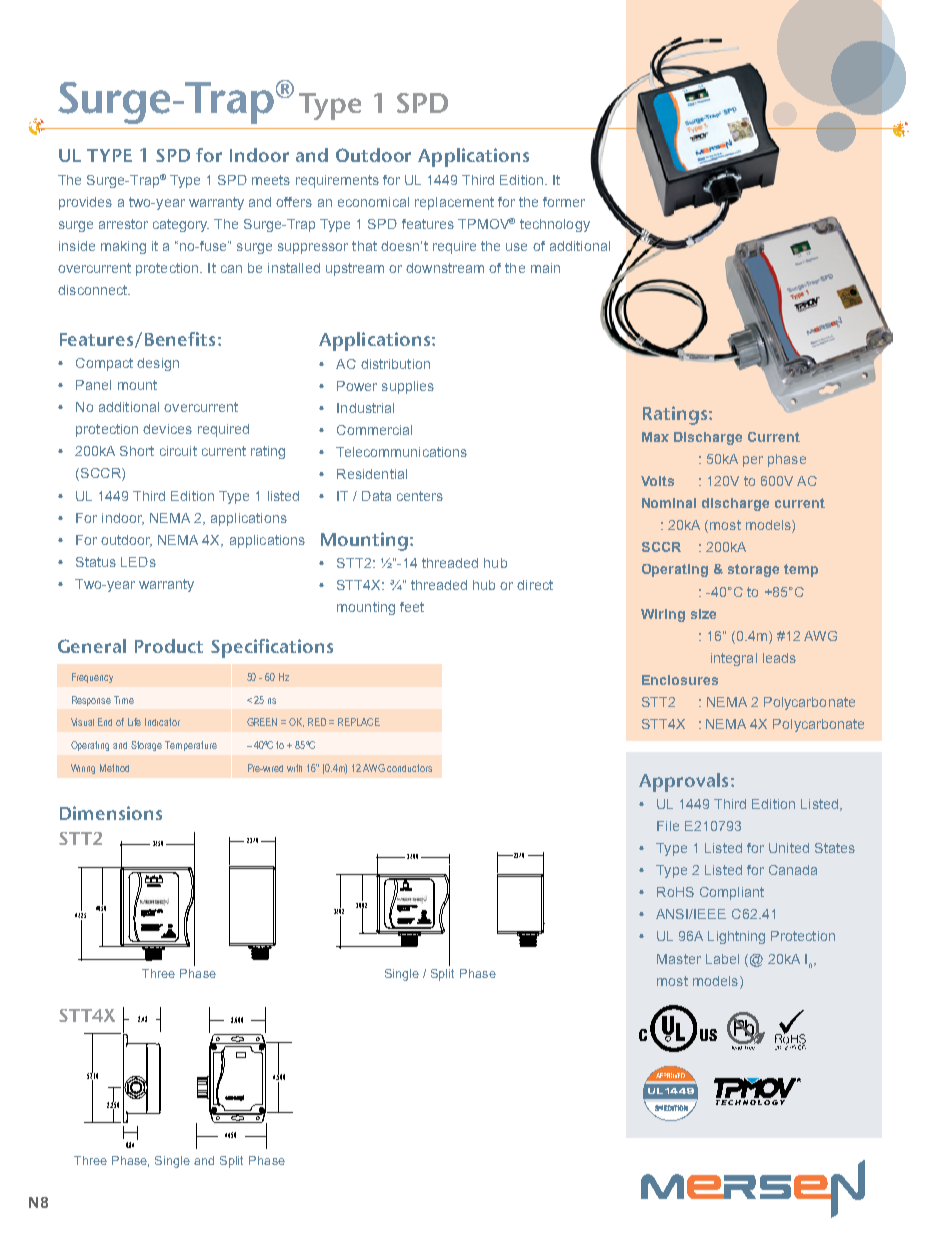 The width and height of the document is (952, 1237). I want to click on economical, so click(373, 202).
